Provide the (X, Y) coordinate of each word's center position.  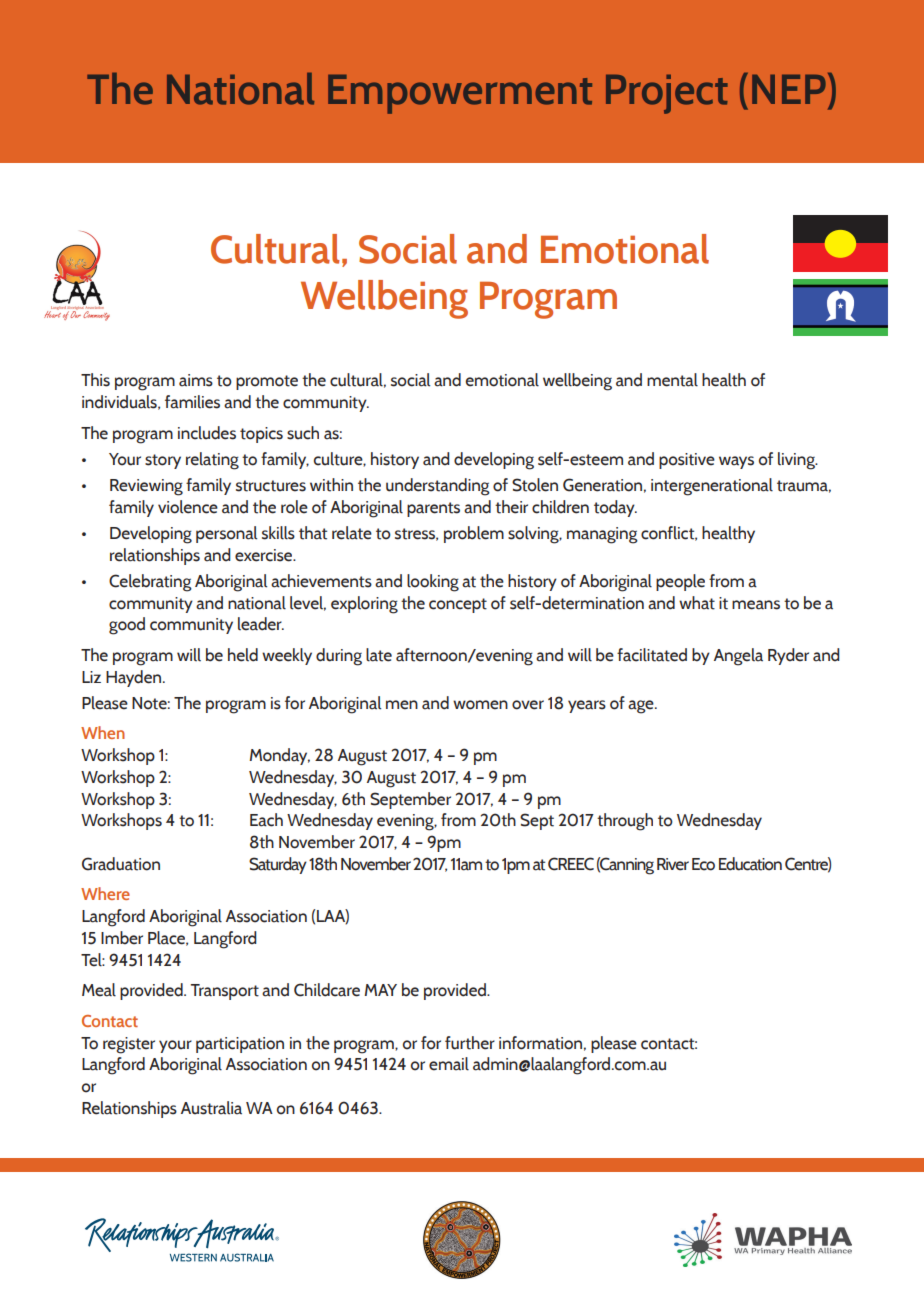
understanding (438, 487)
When (103, 732)
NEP (789, 89)
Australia (211, 1108)
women (480, 705)
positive (687, 461)
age (642, 707)
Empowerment (460, 94)
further (470, 1043)
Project (667, 94)
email (449, 1064)
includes (207, 433)
